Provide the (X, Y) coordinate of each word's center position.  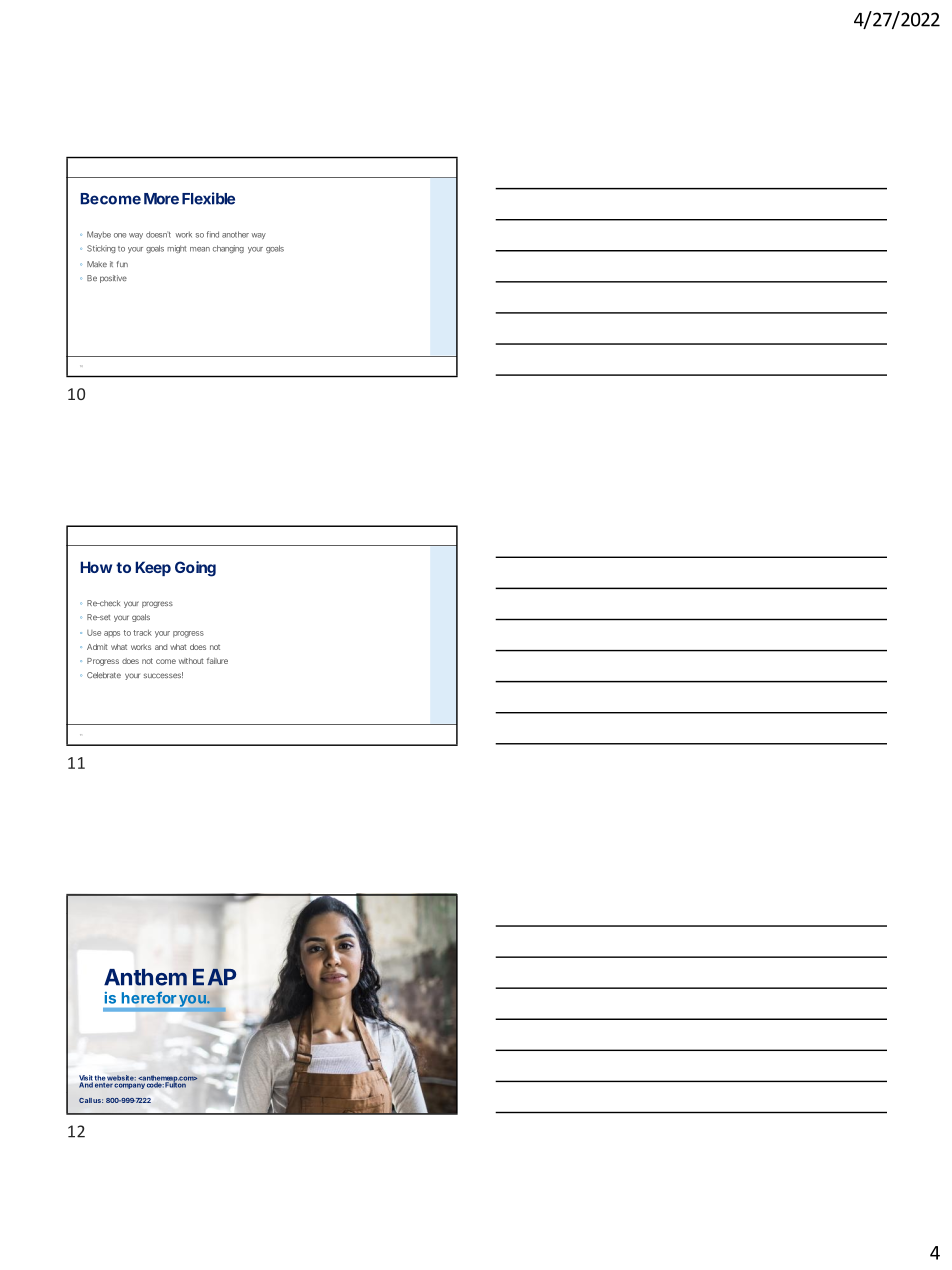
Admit (97, 647)
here (138, 998)
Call (85, 1100)
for (166, 998)
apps (112, 634)
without (191, 661)
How (96, 567)
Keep (153, 568)
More (161, 199)
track (142, 633)
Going (195, 569)
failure (217, 660)
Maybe (99, 235)
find (213, 234)
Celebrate (104, 675)
